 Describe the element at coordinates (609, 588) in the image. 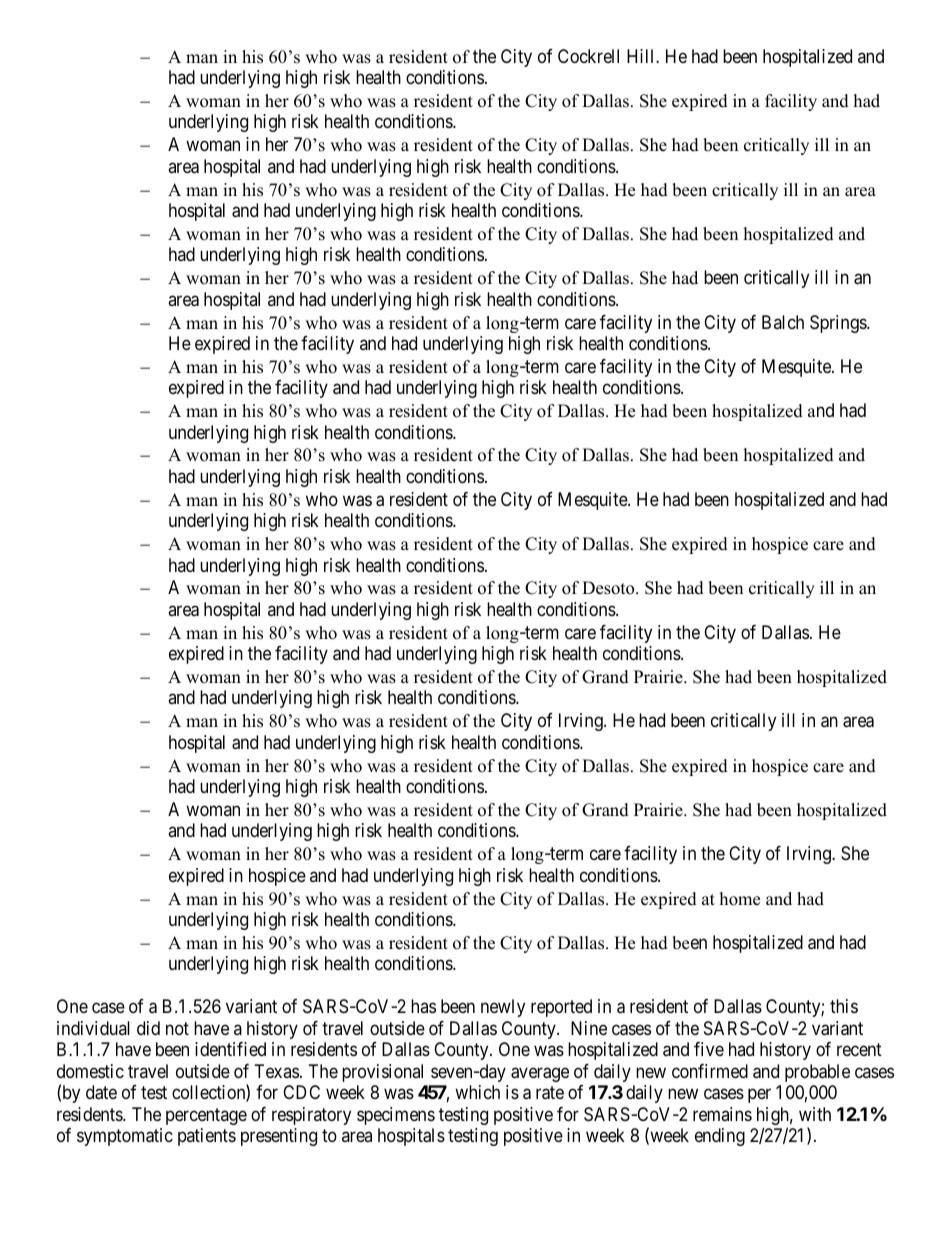

I see `Desoto` at that location.
